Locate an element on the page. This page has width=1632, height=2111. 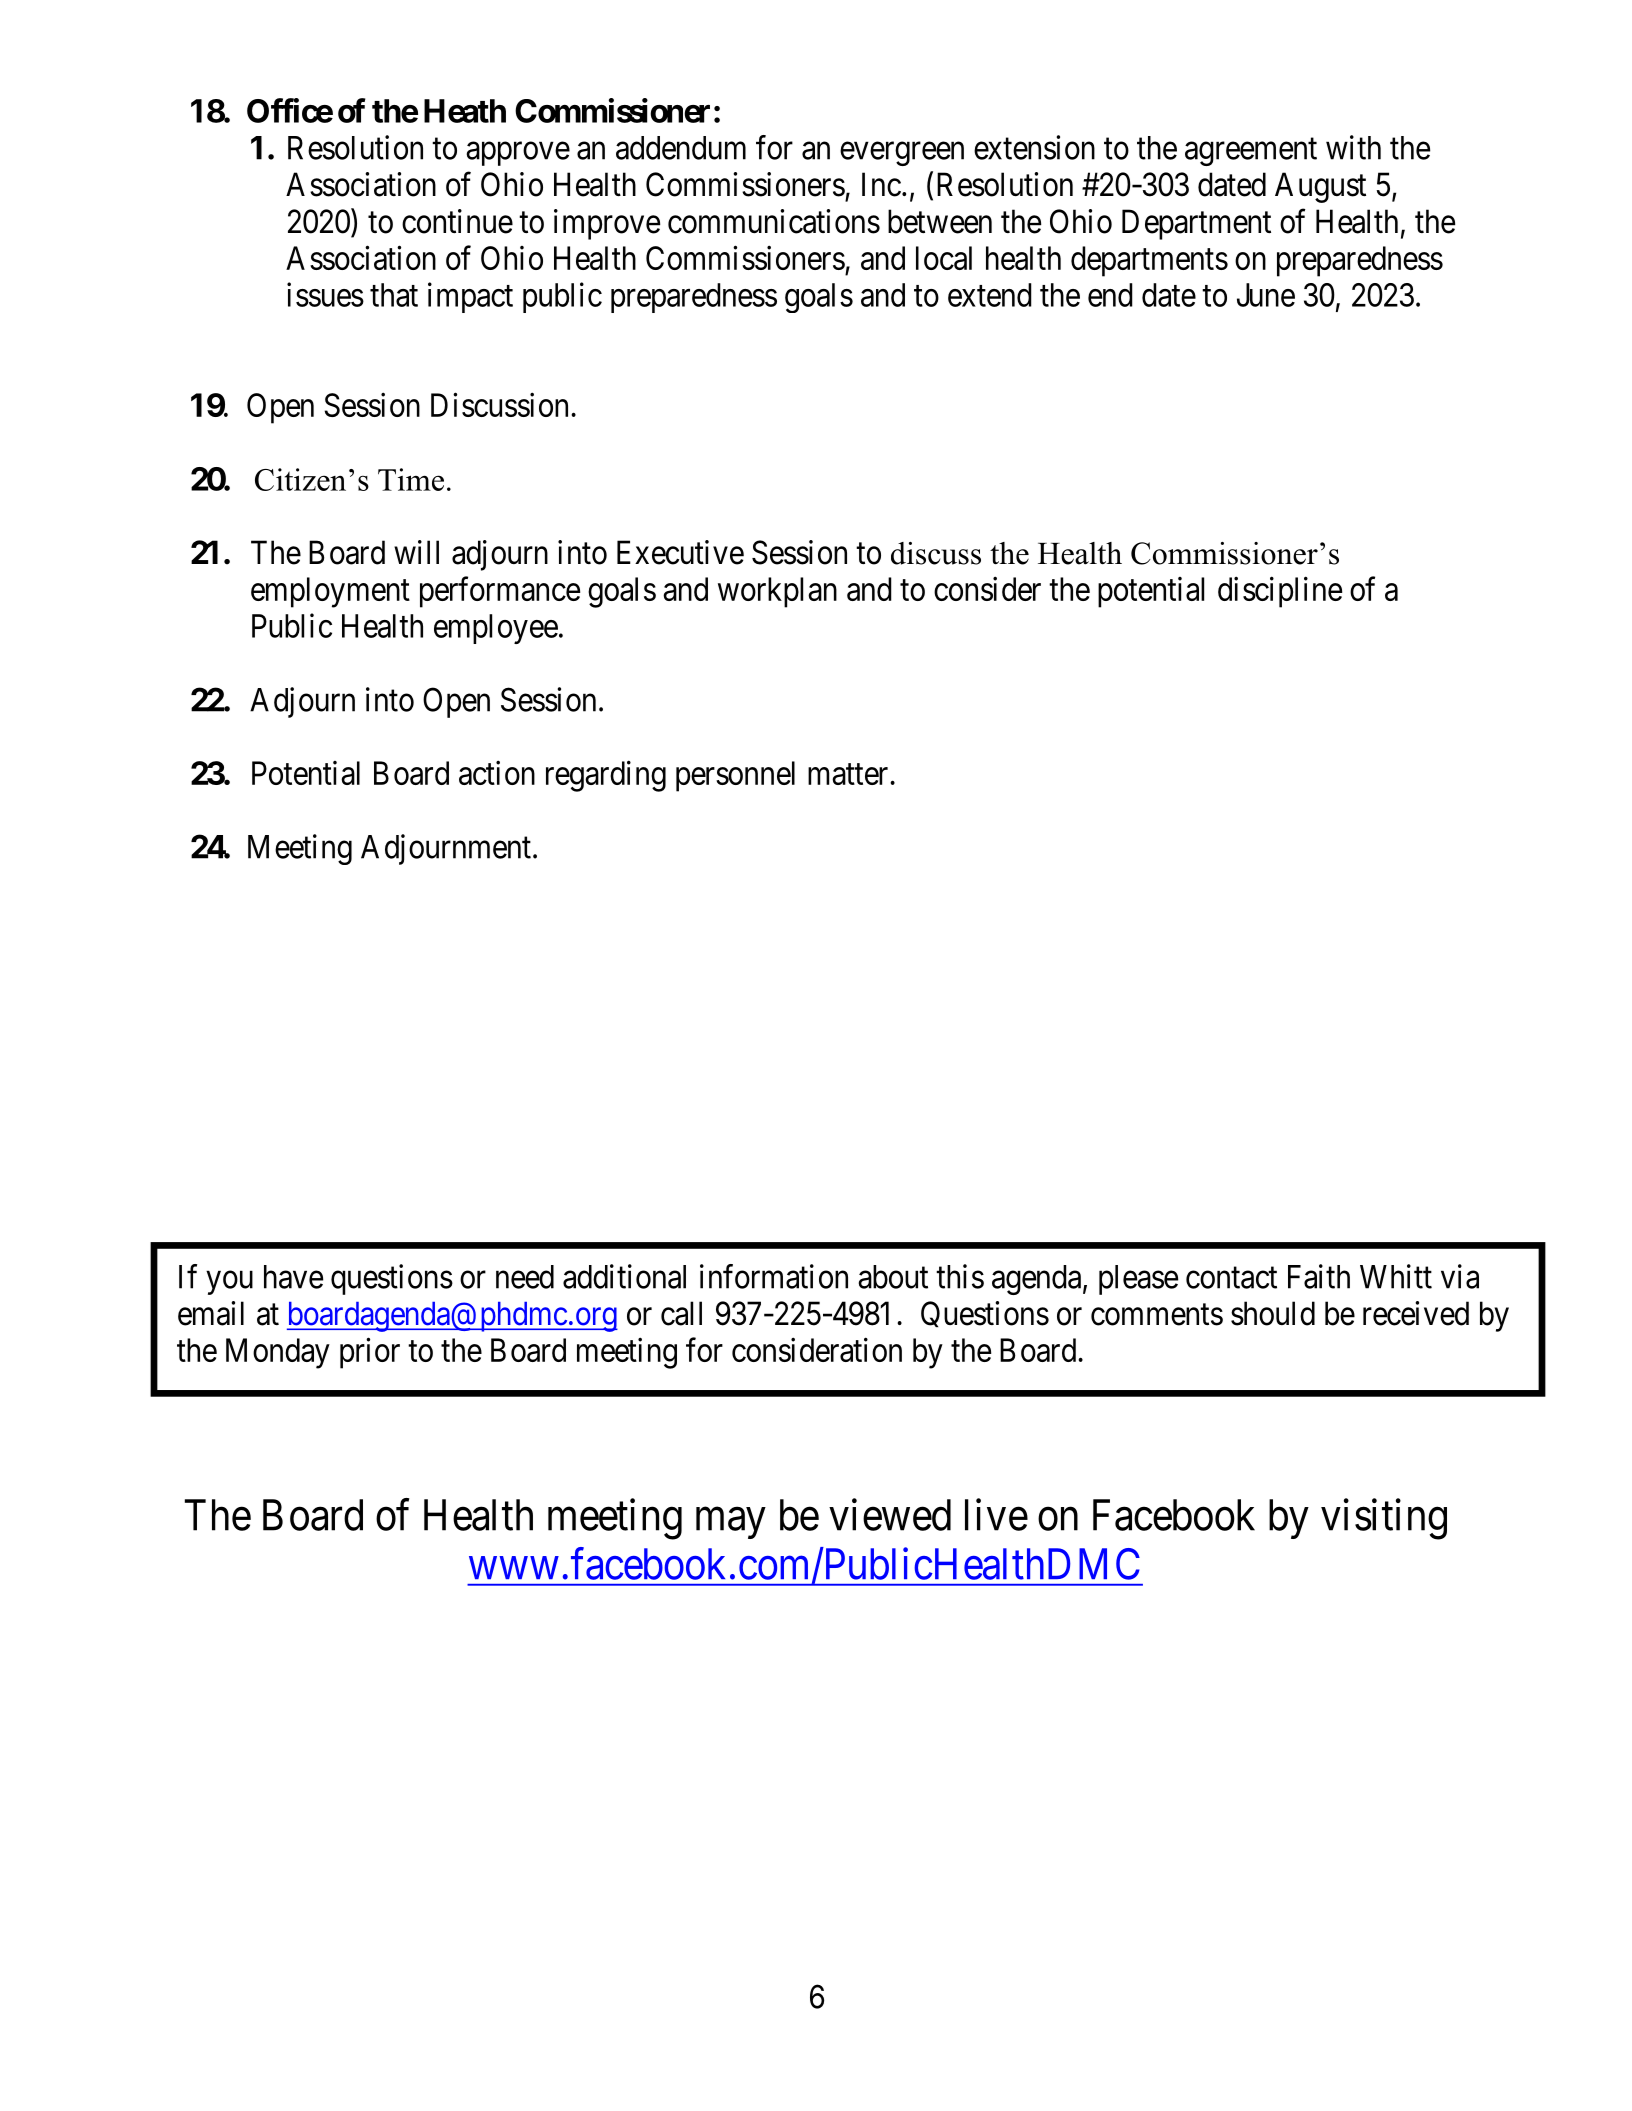
Executive is located at coordinates (680, 552).
